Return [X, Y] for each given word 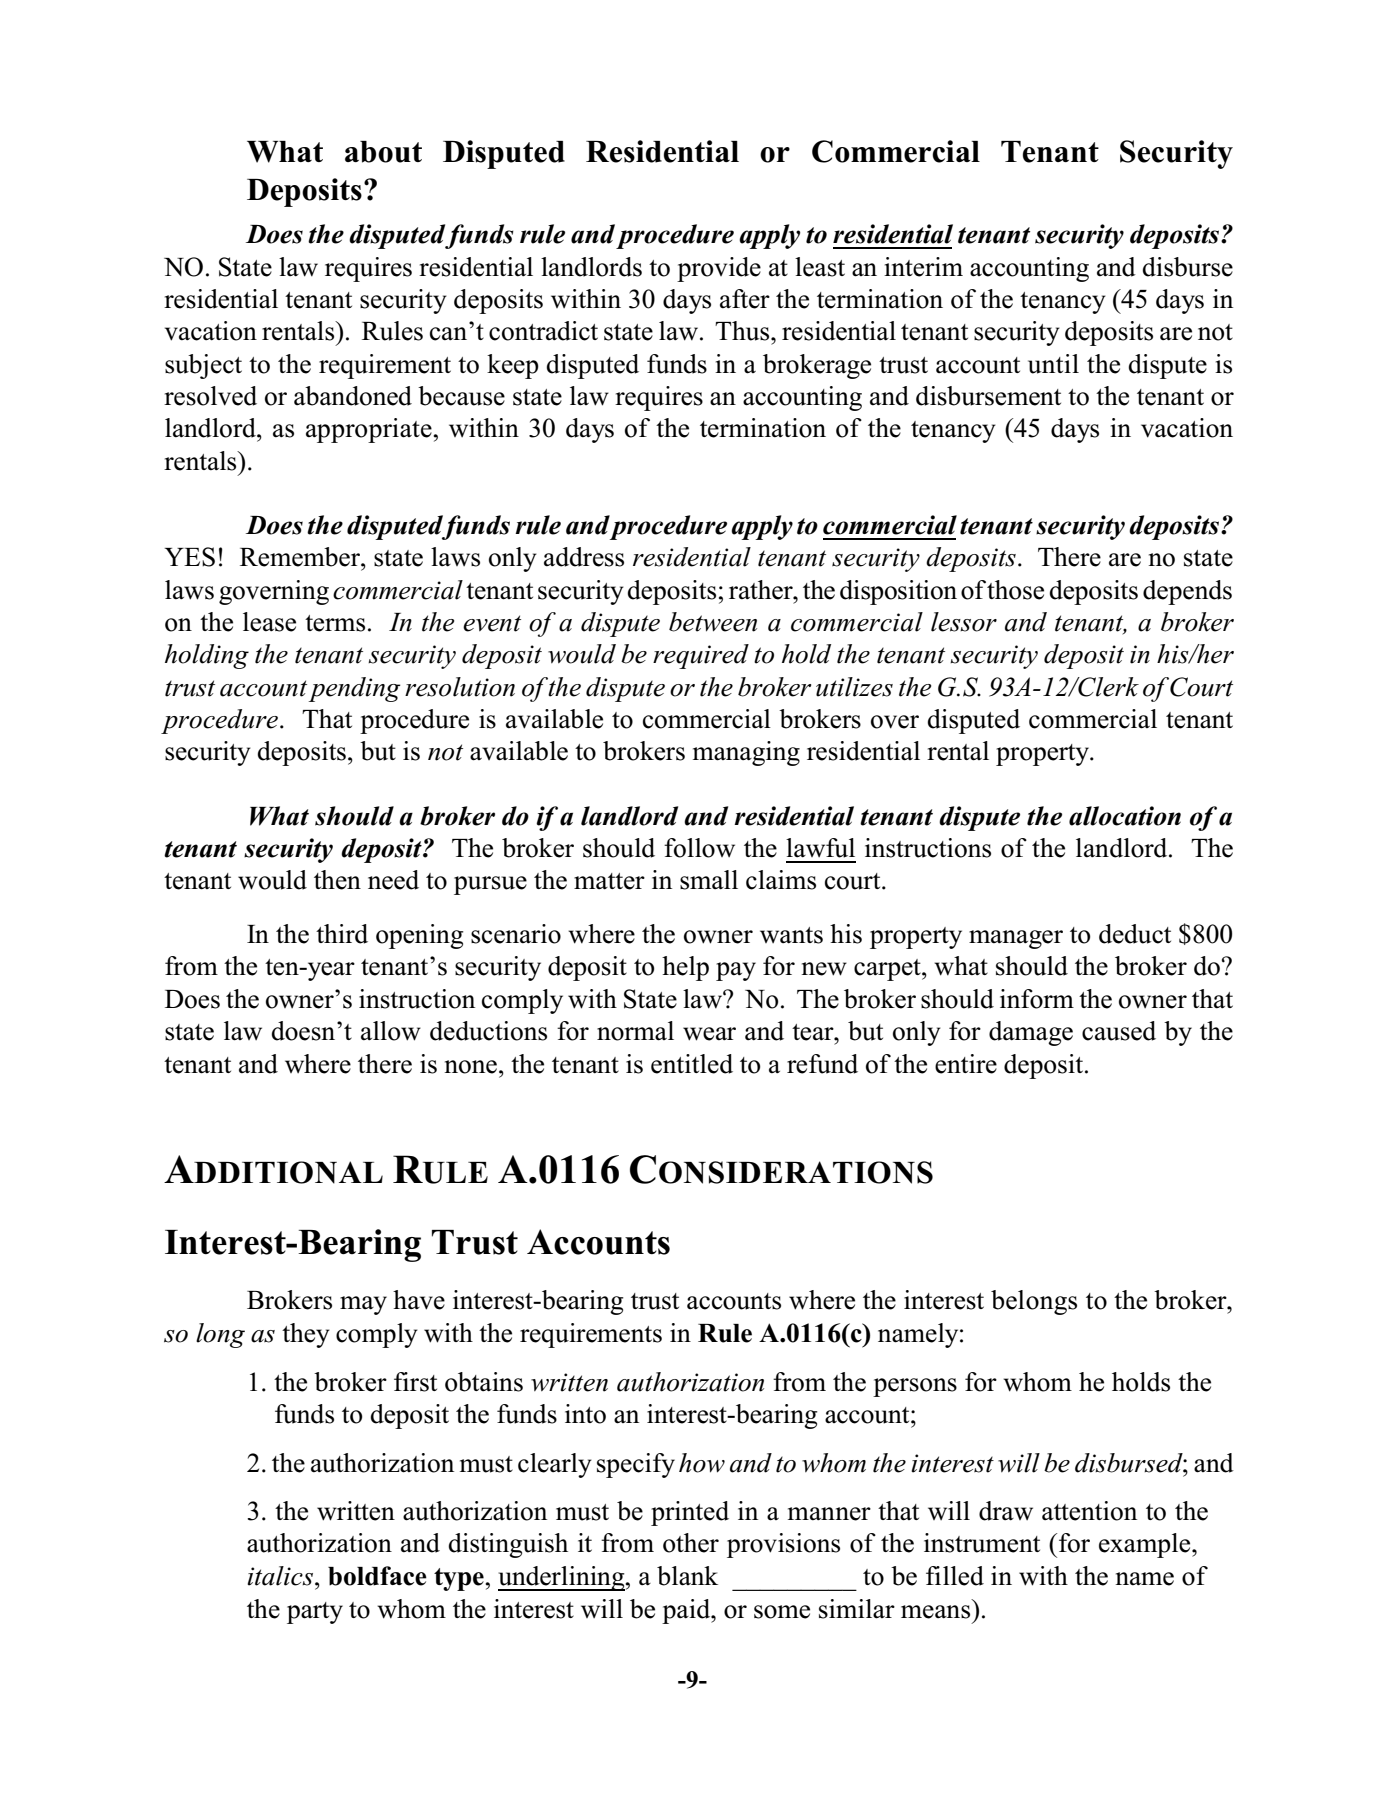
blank [687, 1576]
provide [719, 269]
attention [1089, 1511]
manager [1016, 939]
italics [280, 1576]
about [383, 152]
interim [923, 267]
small [709, 880]
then [337, 880]
